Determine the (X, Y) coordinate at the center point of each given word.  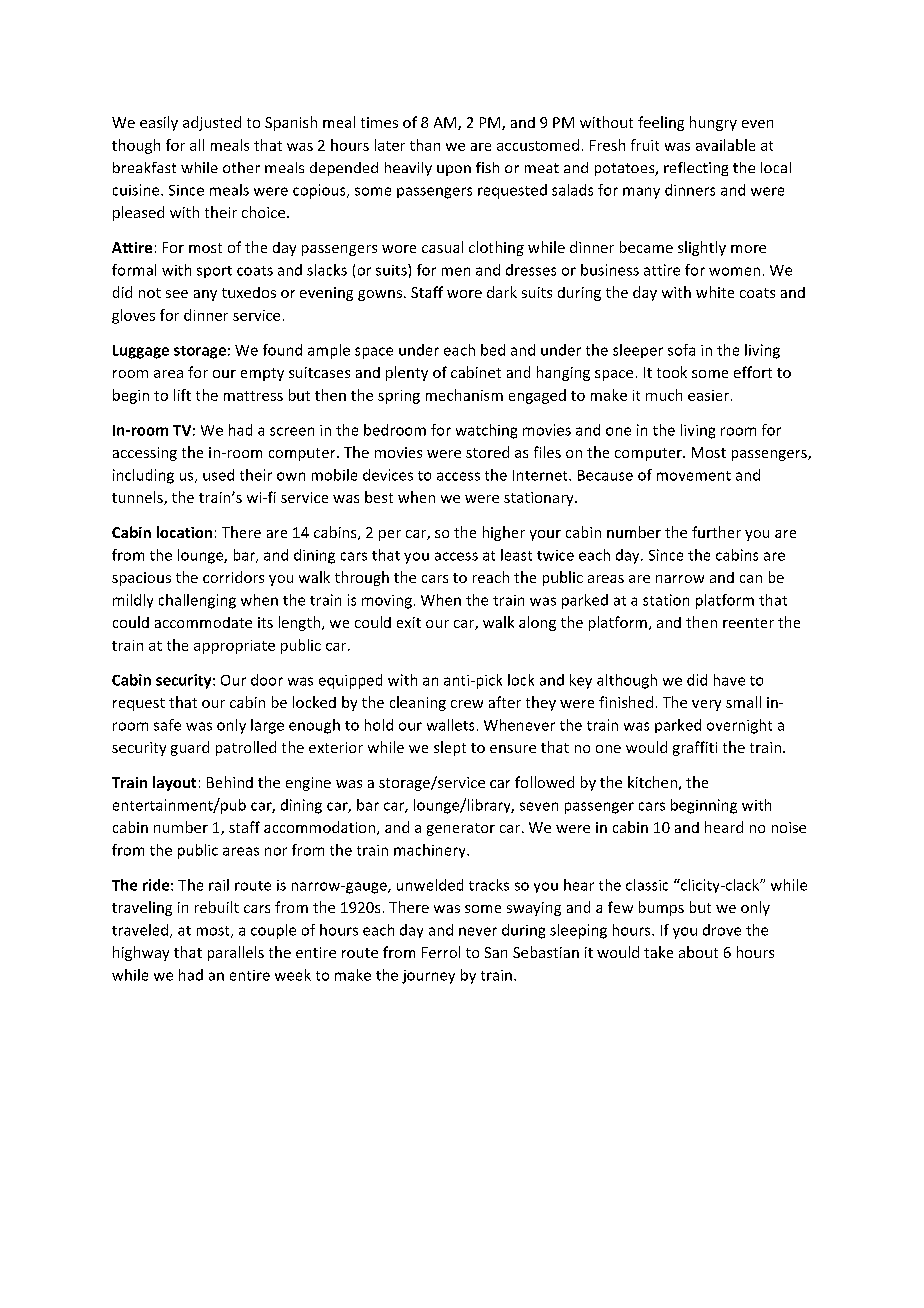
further (716, 532)
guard (190, 748)
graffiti (695, 748)
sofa (681, 350)
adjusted (212, 123)
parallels (236, 953)
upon (454, 170)
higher (504, 533)
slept (450, 748)
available (725, 145)
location (184, 532)
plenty (407, 373)
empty (262, 374)
